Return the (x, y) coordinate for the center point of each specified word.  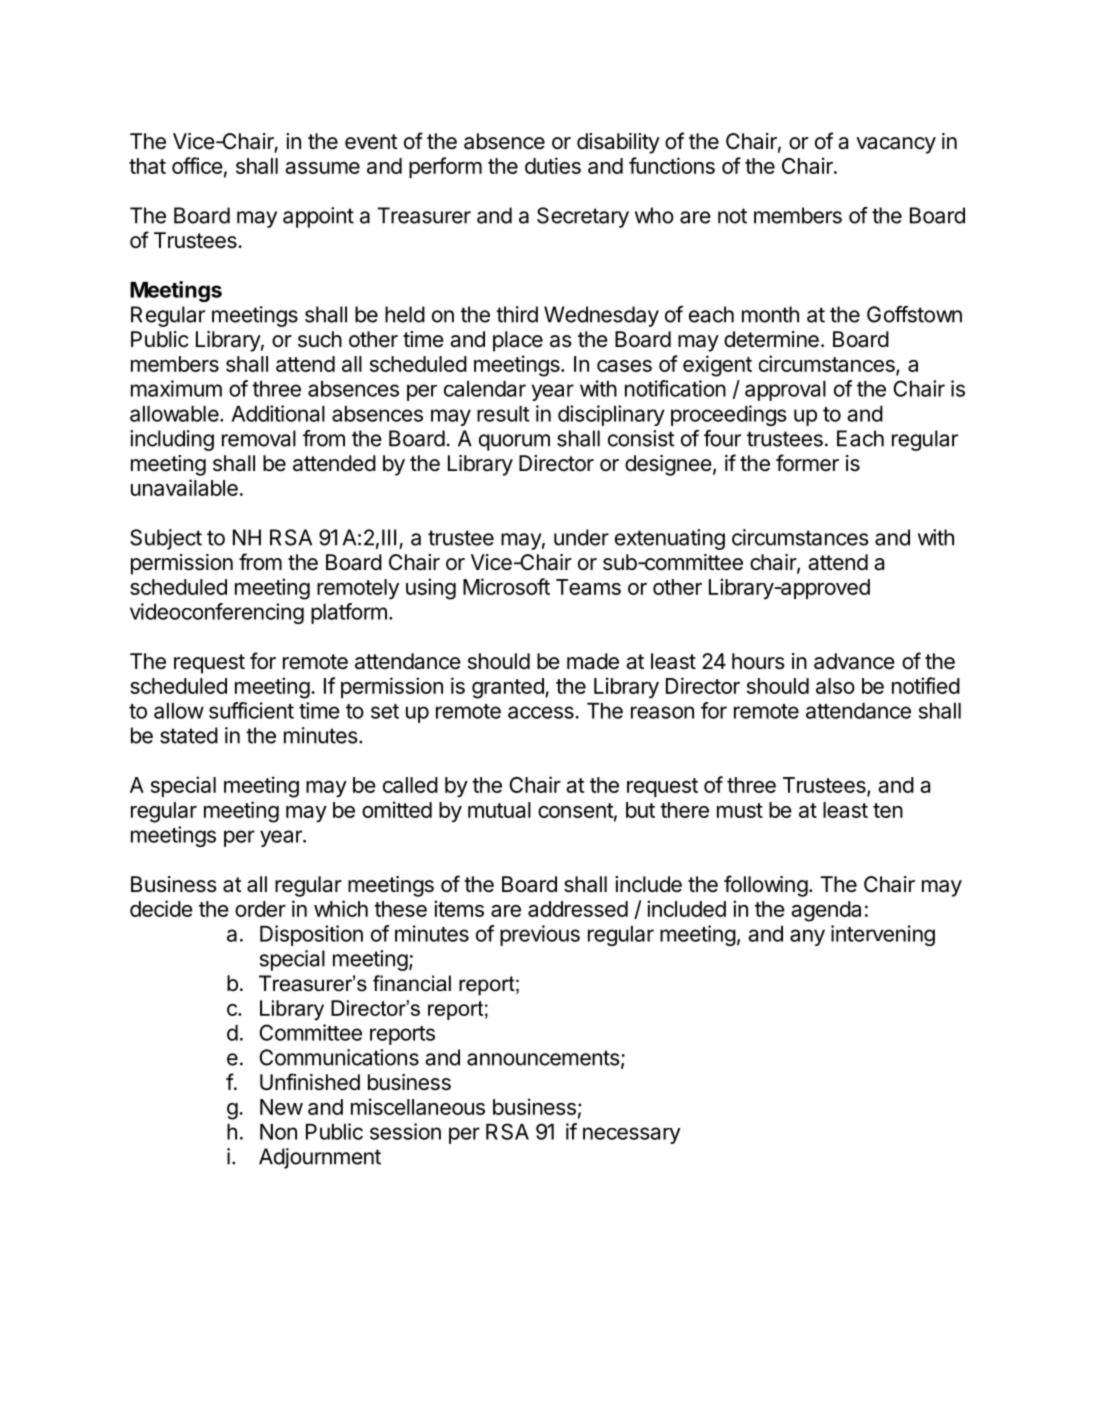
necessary (632, 1135)
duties (553, 165)
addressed (578, 909)
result (503, 414)
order (260, 909)
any (807, 937)
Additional (278, 413)
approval (785, 391)
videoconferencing (217, 613)
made (593, 661)
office (197, 165)
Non (278, 1132)
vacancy (896, 145)
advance (854, 661)
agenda (826, 911)
